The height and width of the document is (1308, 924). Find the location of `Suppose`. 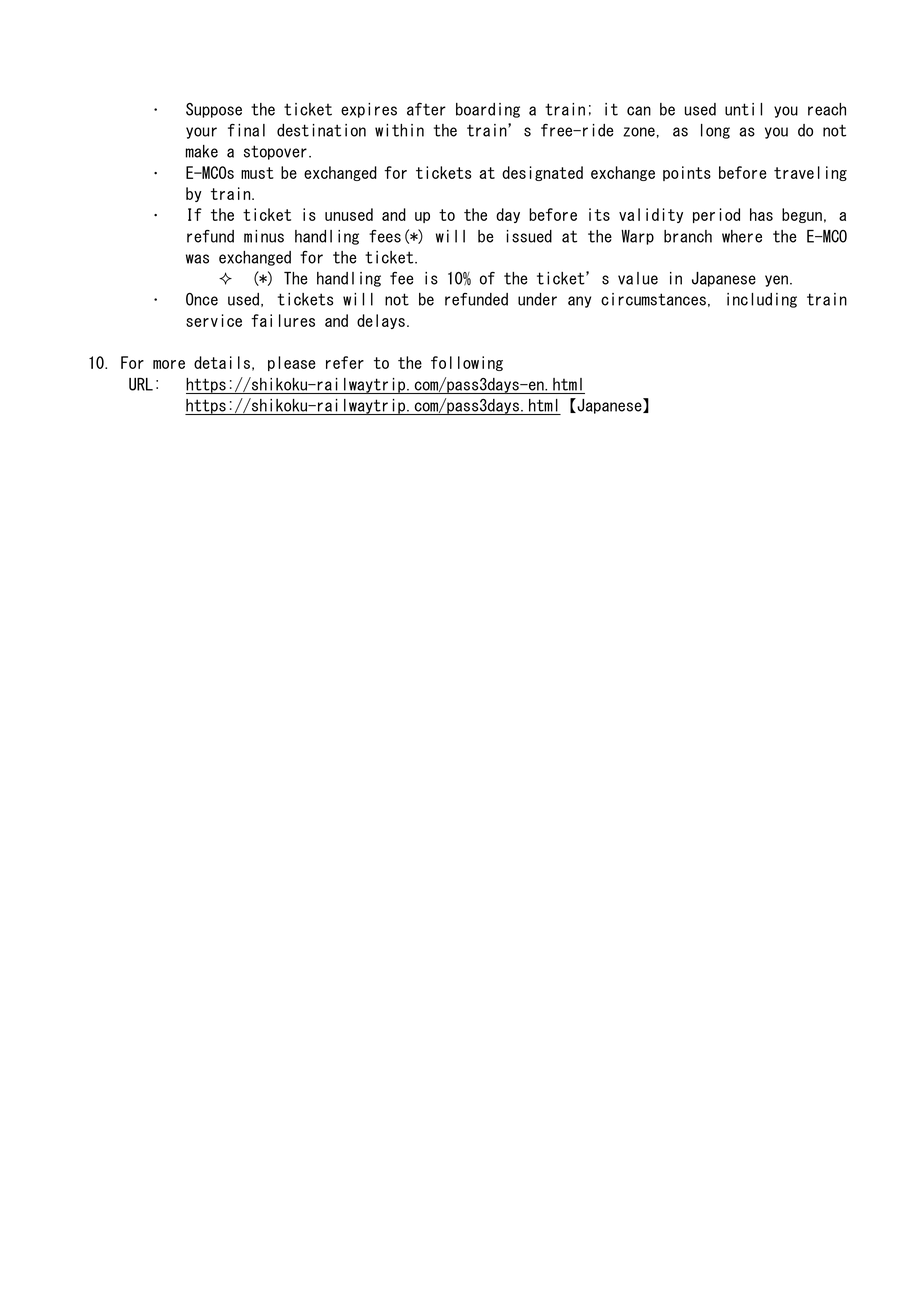

Suppose is located at coordinates (214, 110).
